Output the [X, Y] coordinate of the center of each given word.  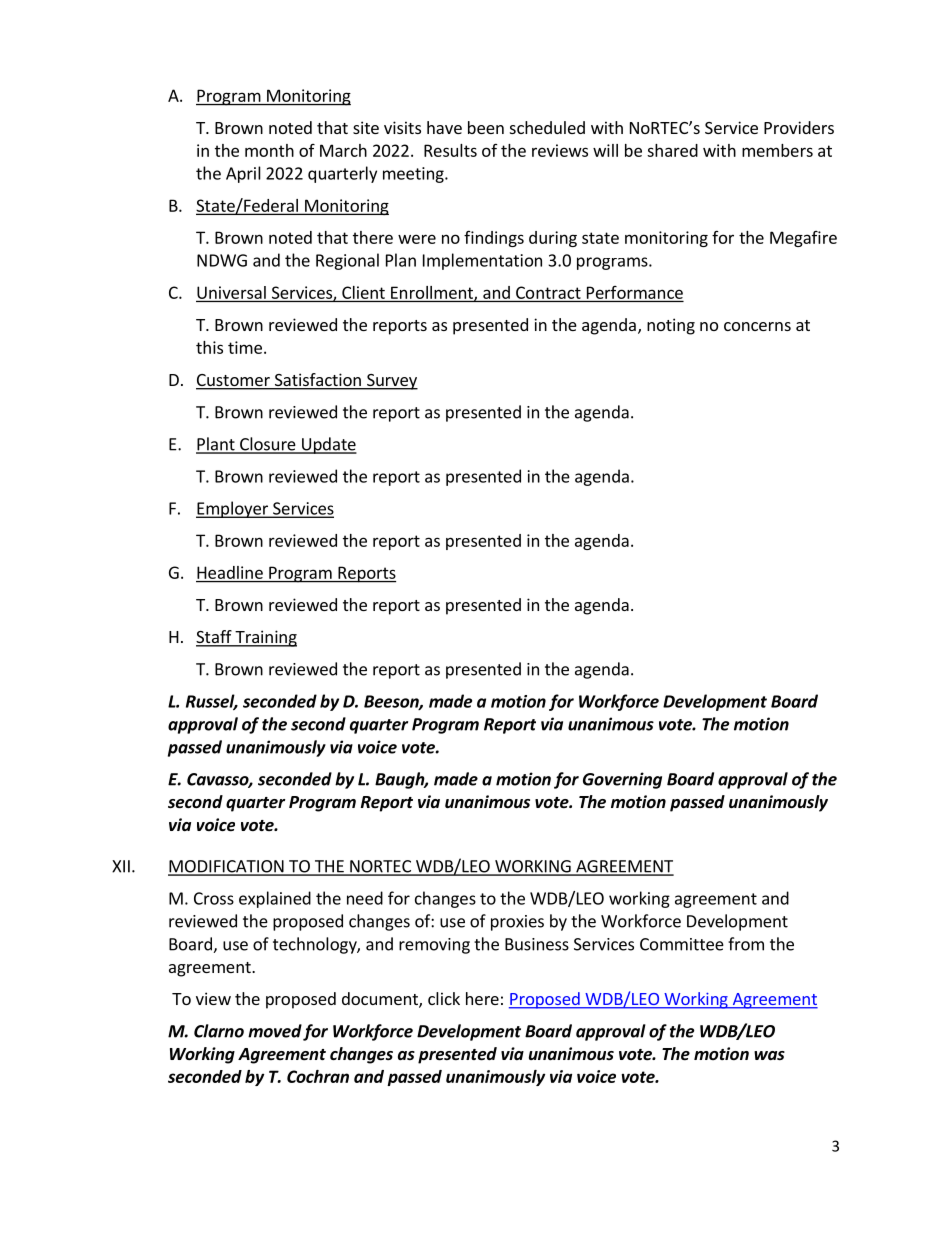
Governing [622, 780]
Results [450, 150]
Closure [268, 445]
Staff [215, 638]
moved [275, 1031]
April [243, 174]
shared [672, 150]
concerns [757, 326]
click [444, 998]
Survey [391, 382]
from [746, 944]
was [769, 1055]
